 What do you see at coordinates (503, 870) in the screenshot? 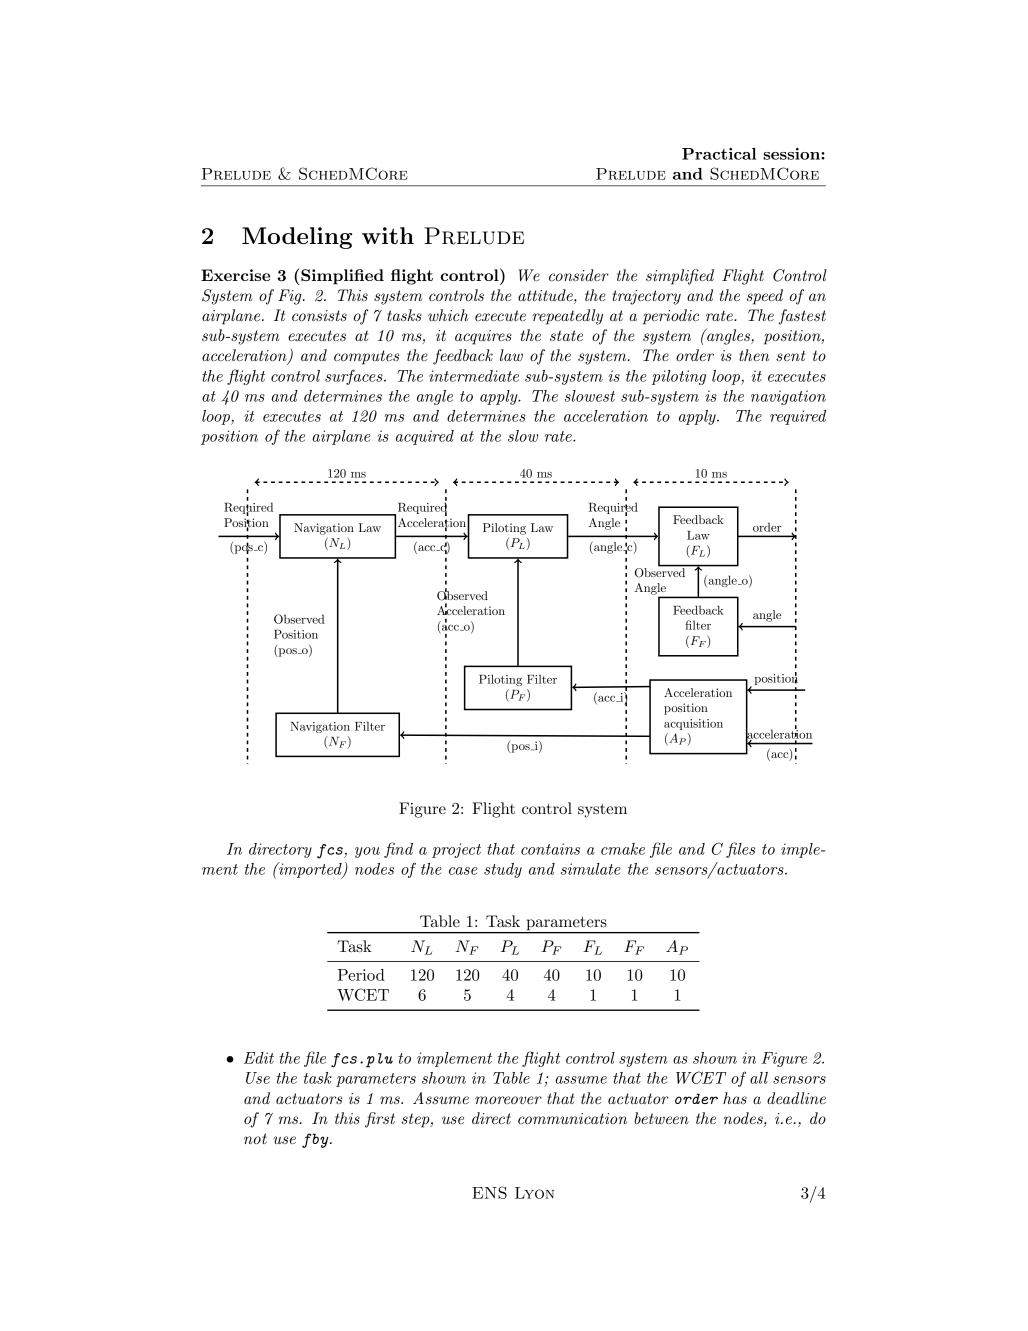
I see `study` at bounding box center [503, 870].
